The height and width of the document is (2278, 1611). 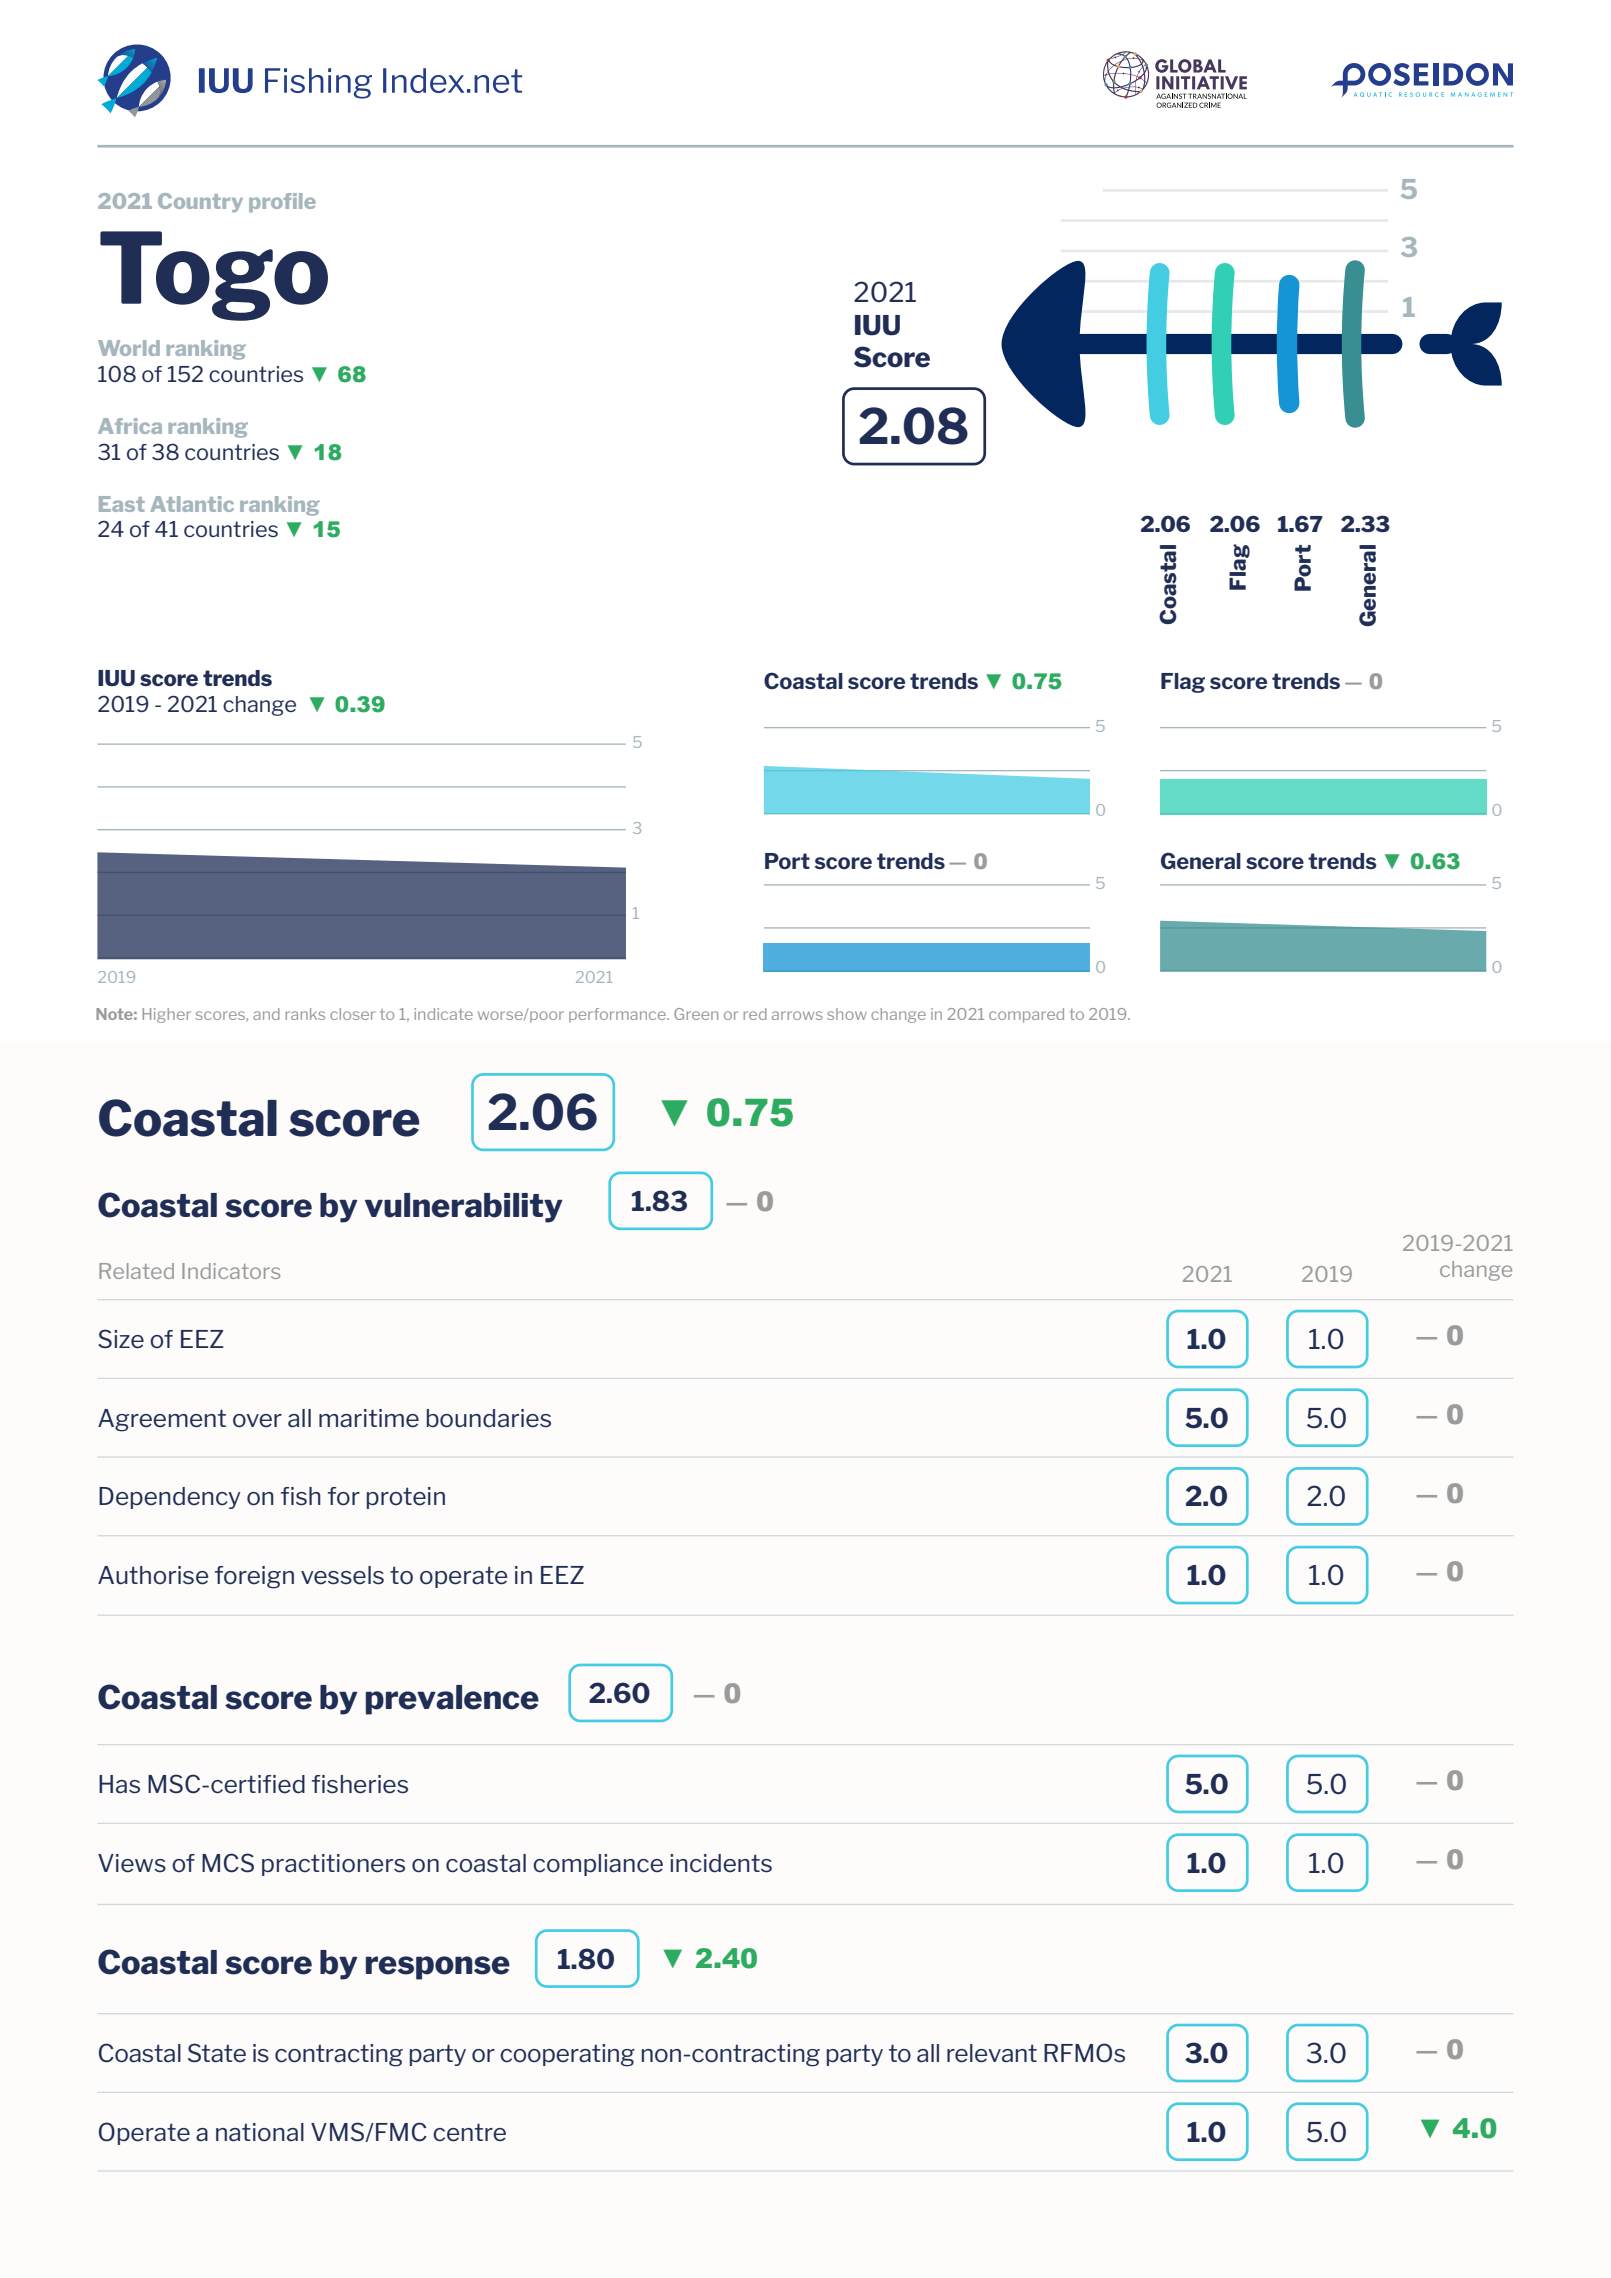 I want to click on State, so click(x=217, y=2053).
